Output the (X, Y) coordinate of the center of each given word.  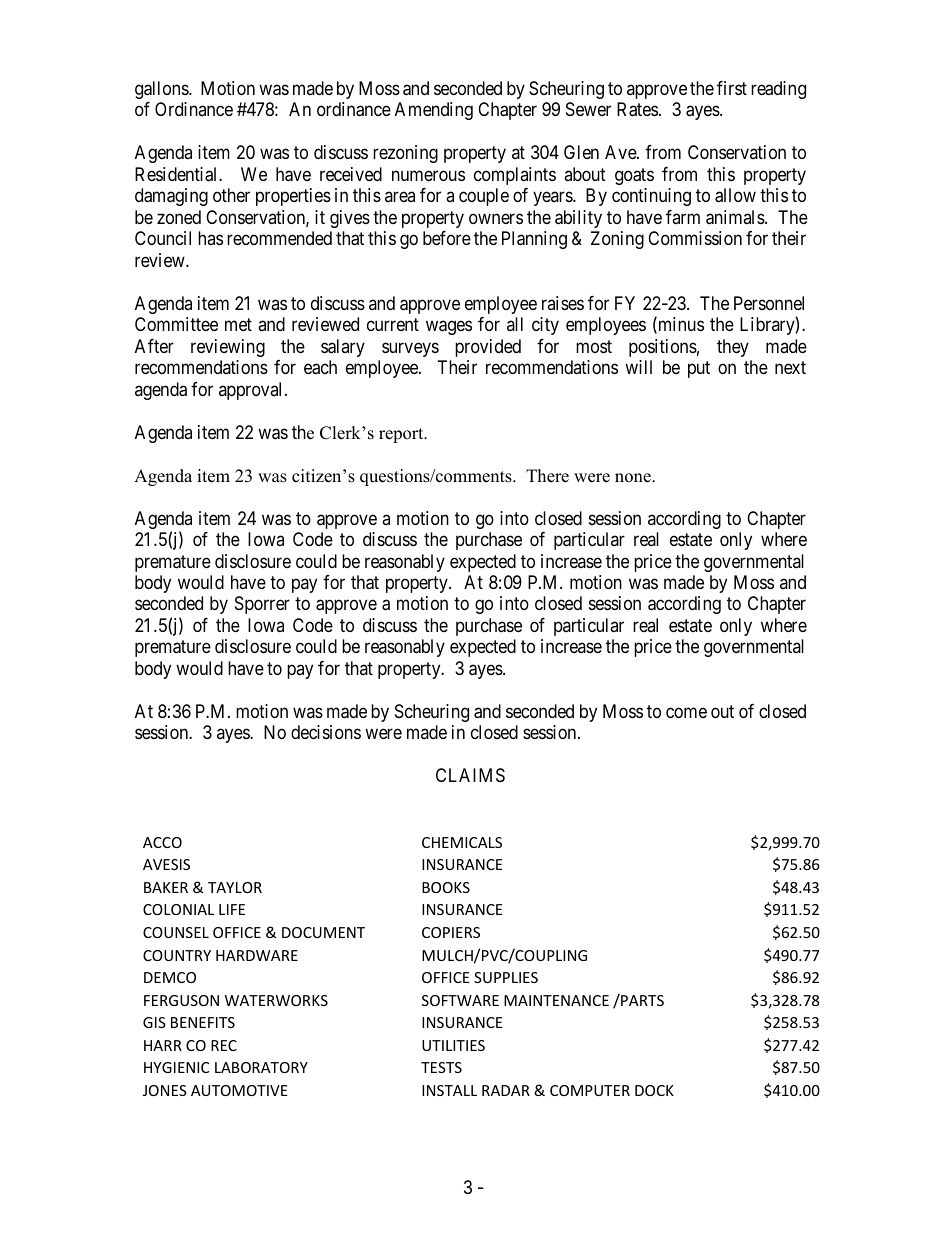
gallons (162, 90)
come (686, 712)
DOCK (654, 1090)
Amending (434, 111)
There (547, 476)
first (732, 88)
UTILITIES (453, 1045)
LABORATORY (261, 1067)
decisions (326, 732)
